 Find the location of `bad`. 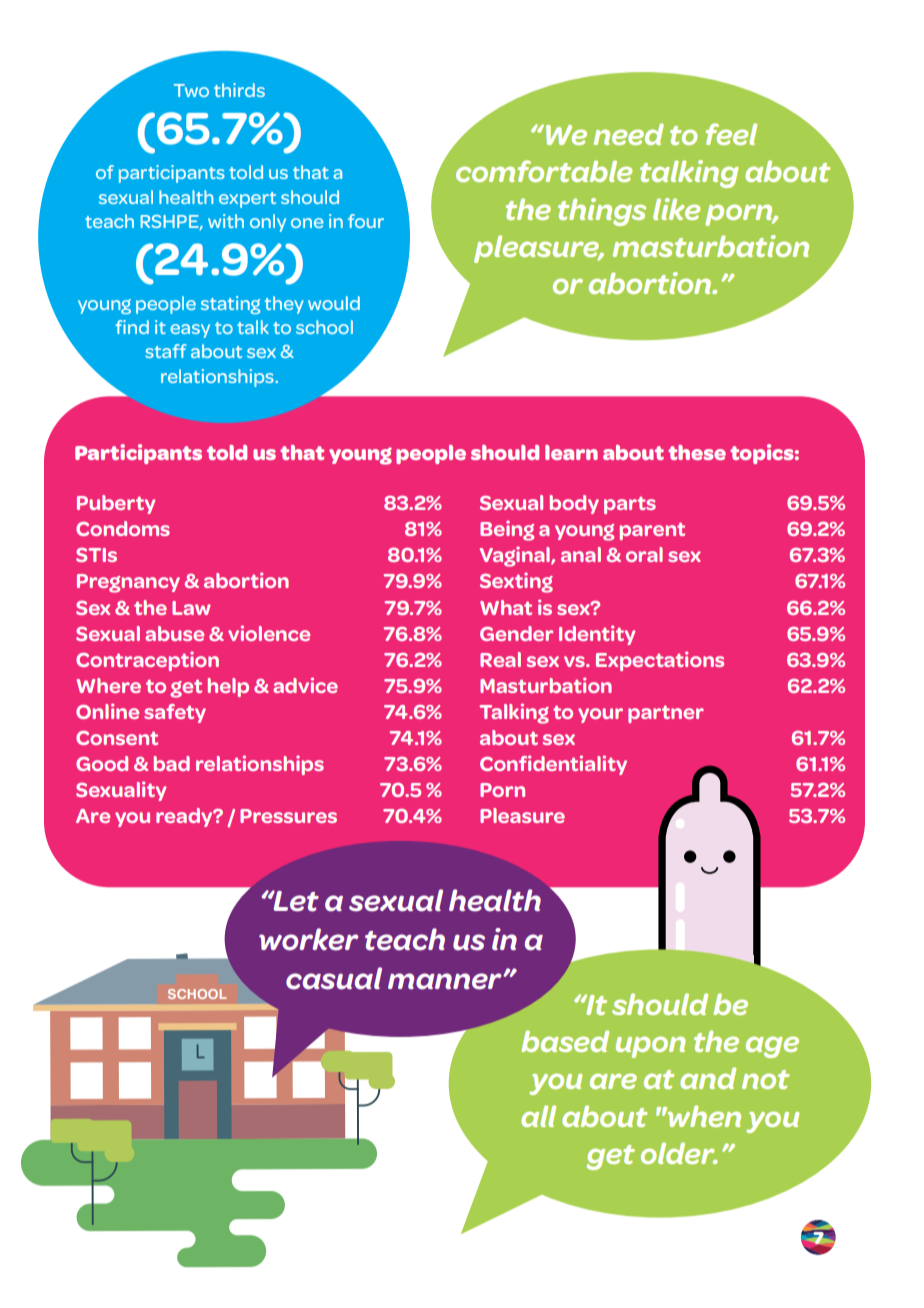

bad is located at coordinates (172, 763).
